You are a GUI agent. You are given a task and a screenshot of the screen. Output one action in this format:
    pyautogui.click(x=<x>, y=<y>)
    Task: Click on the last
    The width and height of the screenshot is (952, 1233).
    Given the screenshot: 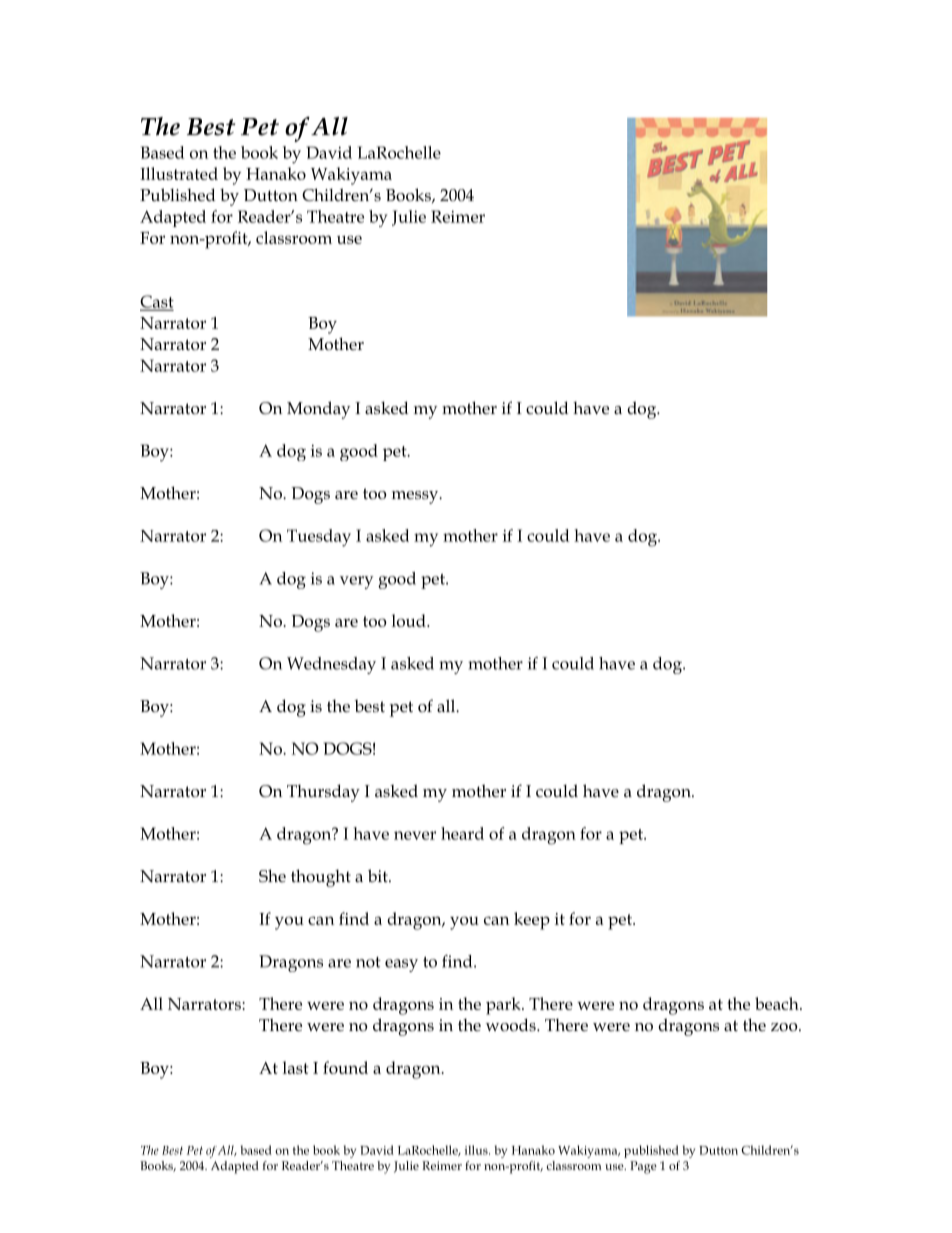 What is the action you would take?
    pyautogui.click(x=296, y=1067)
